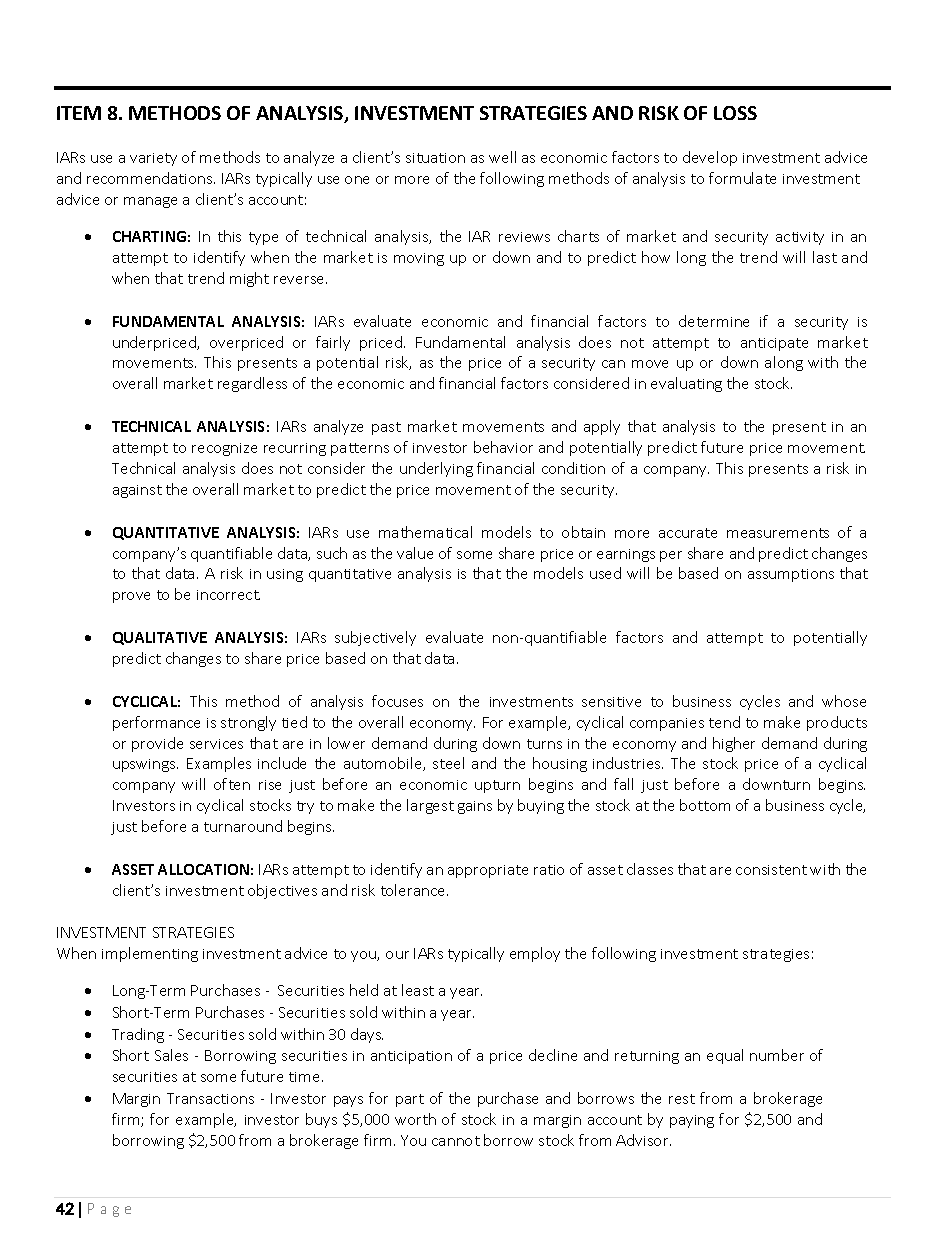 The image size is (952, 1233). I want to click on moving, so click(419, 259).
